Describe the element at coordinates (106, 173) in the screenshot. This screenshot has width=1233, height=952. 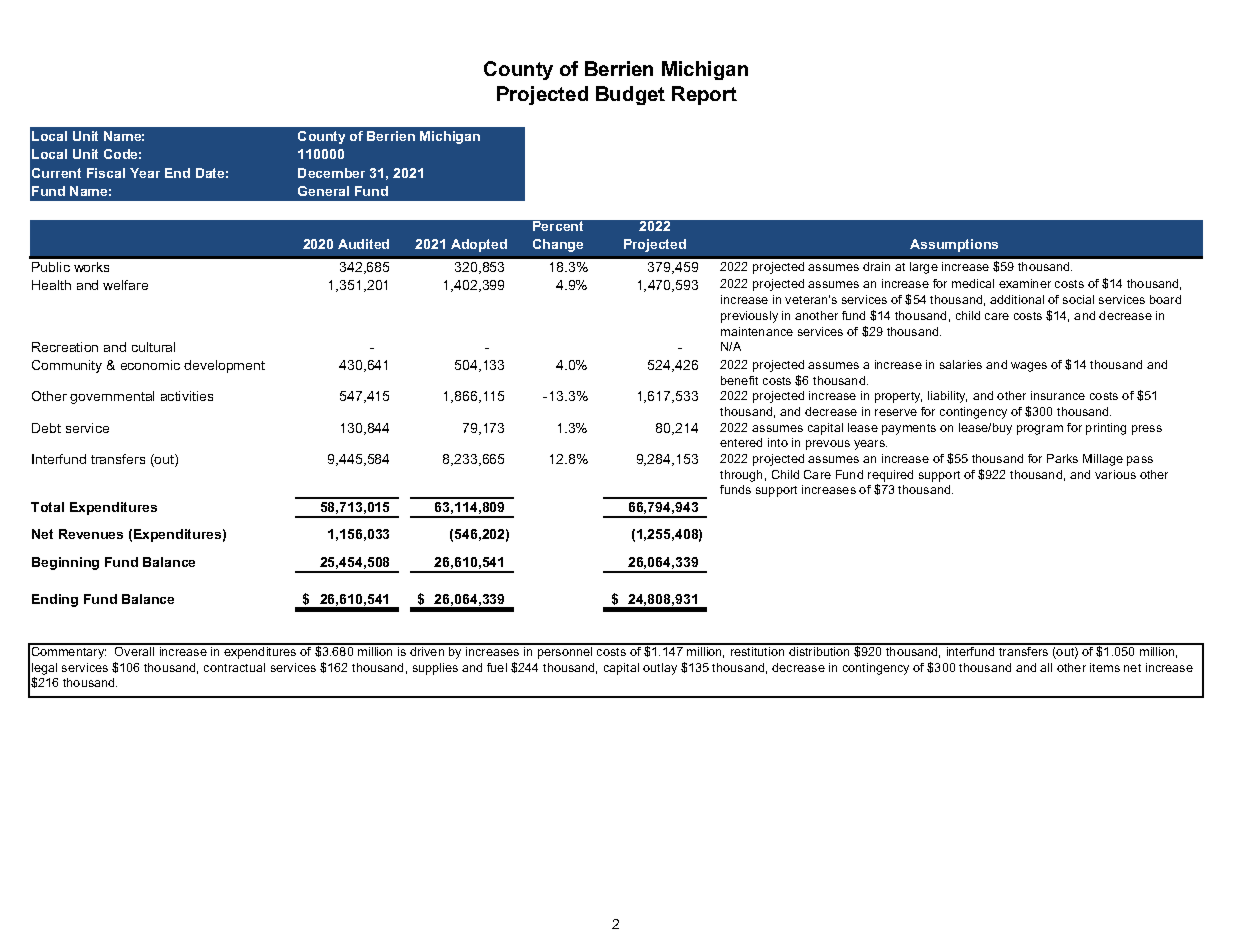
I see `Fiscal` at that location.
